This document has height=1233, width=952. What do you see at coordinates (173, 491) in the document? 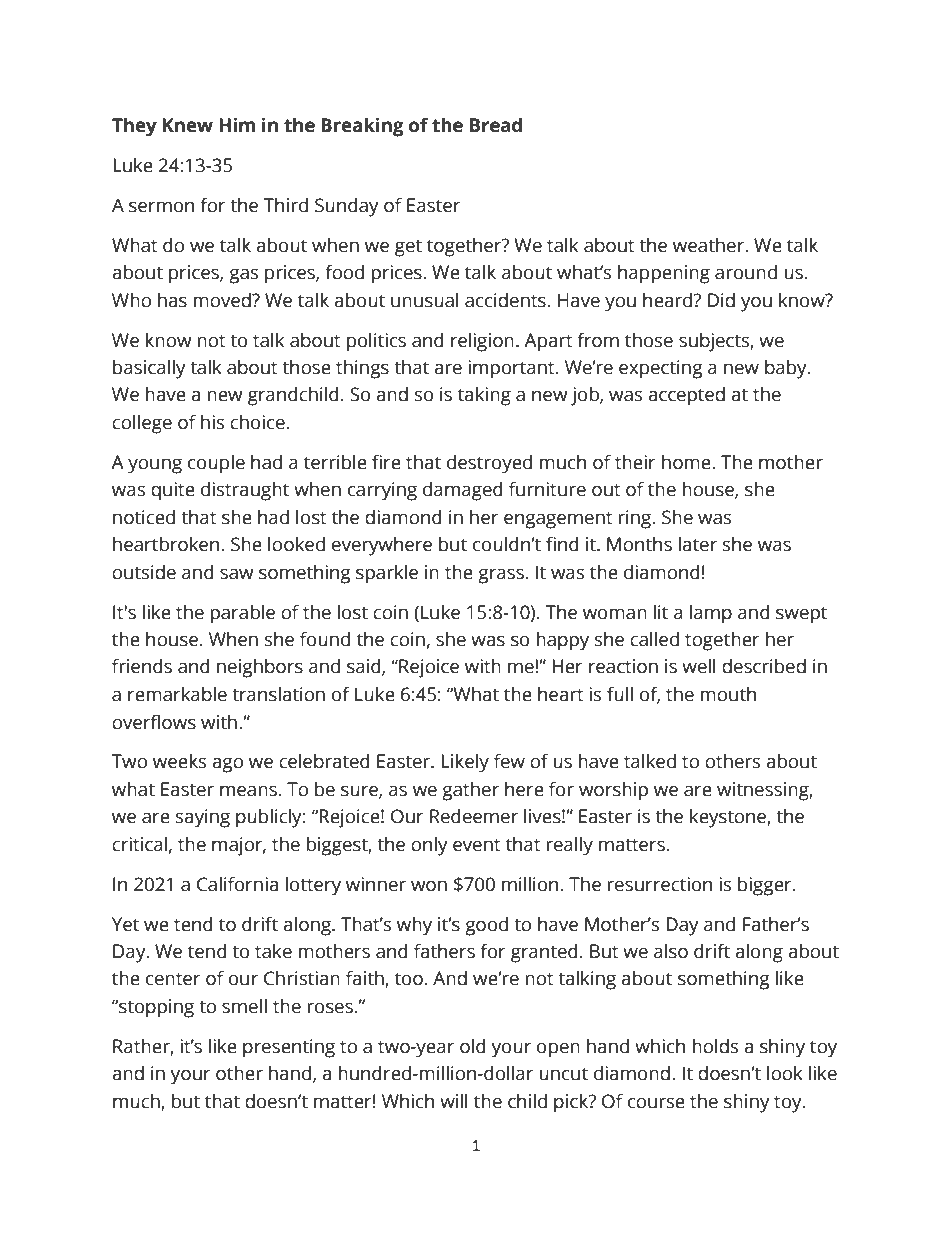
I see `quite` at bounding box center [173, 491].
